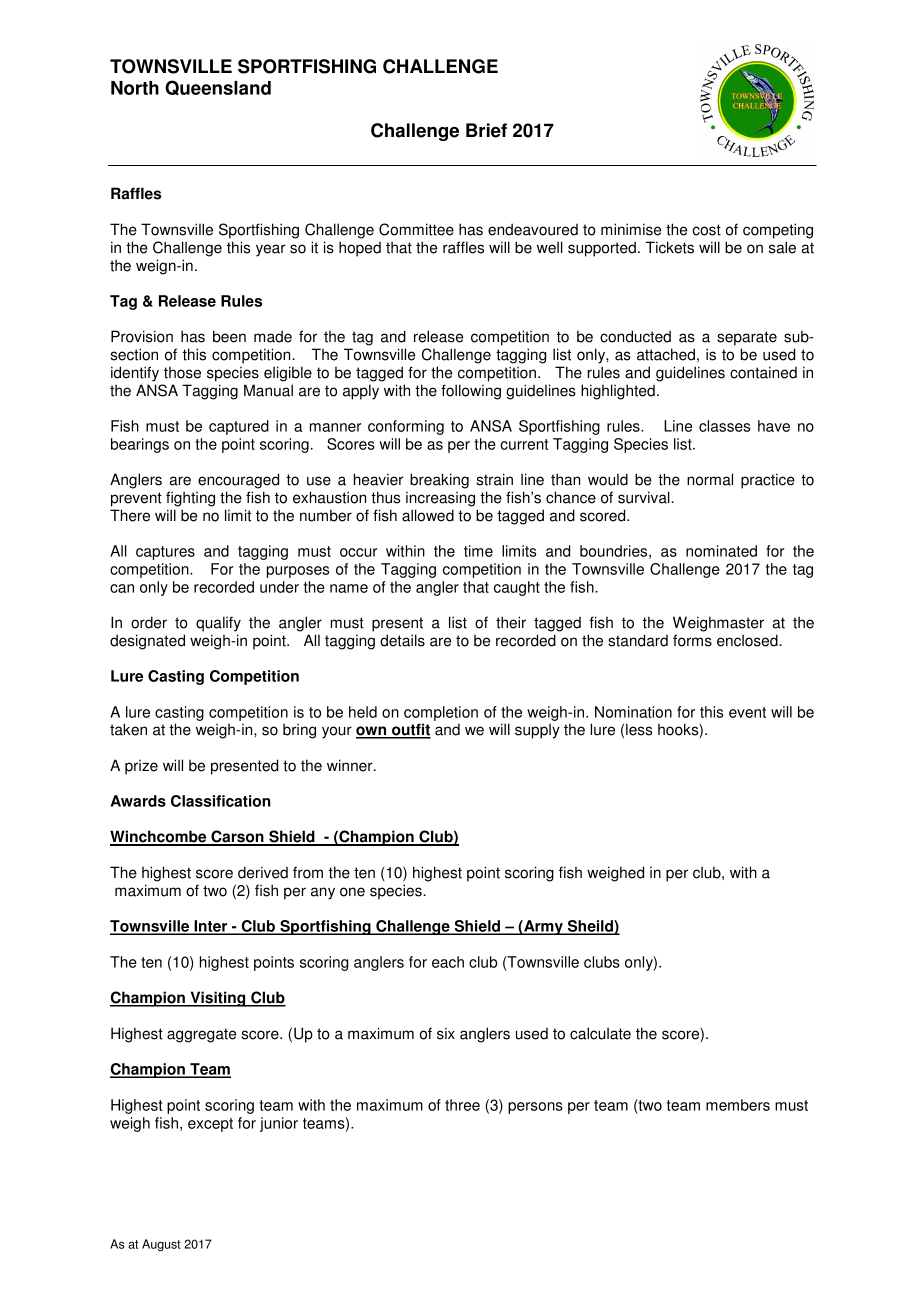 The image size is (924, 1308). I want to click on cost, so click(706, 230).
